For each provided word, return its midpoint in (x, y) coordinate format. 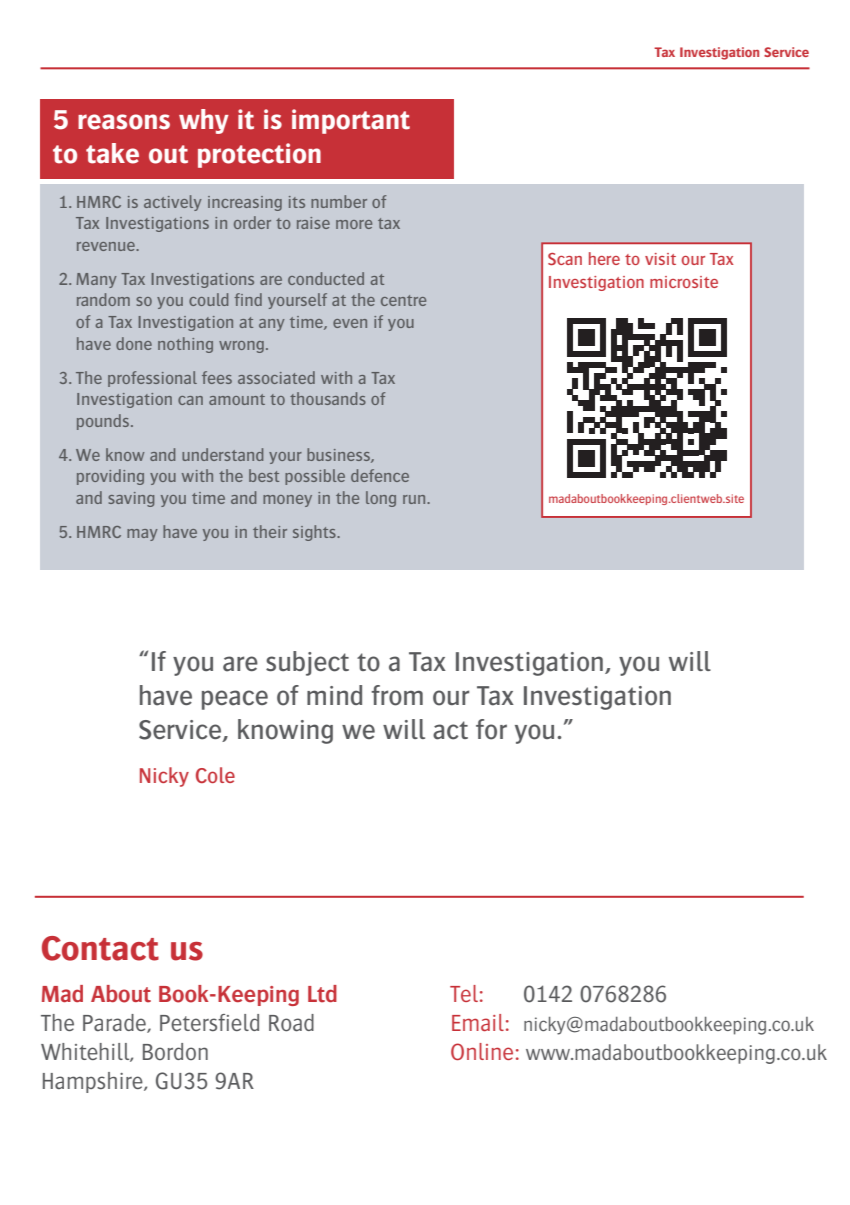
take (112, 153)
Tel (464, 993)
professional (152, 379)
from (397, 695)
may (142, 535)
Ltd (322, 994)
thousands (328, 398)
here (604, 258)
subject (307, 663)
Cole (215, 775)
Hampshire (94, 1082)
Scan (565, 259)
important (351, 121)
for (491, 729)
